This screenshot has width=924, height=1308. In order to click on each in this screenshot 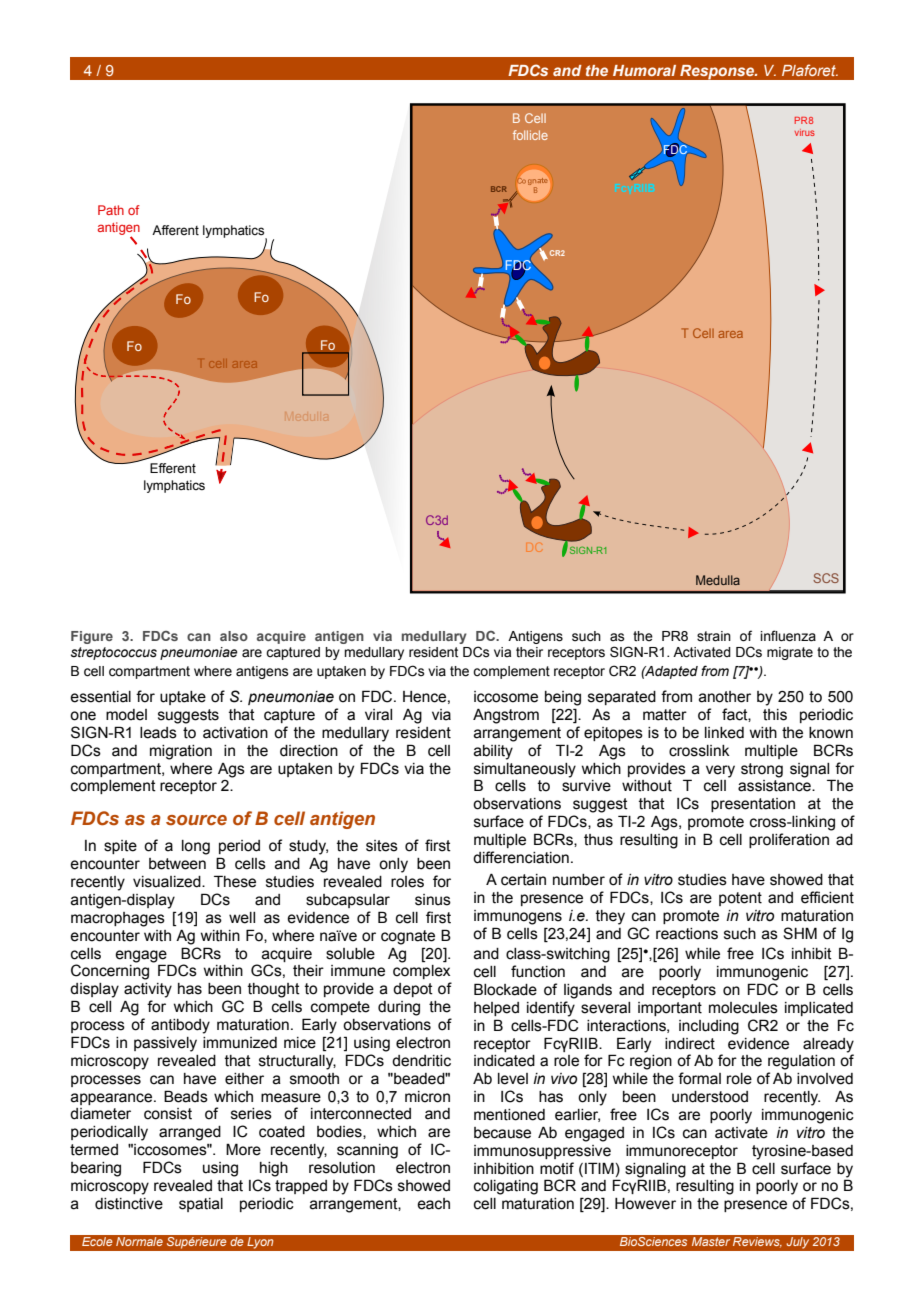, I will do `click(433, 1204)`.
